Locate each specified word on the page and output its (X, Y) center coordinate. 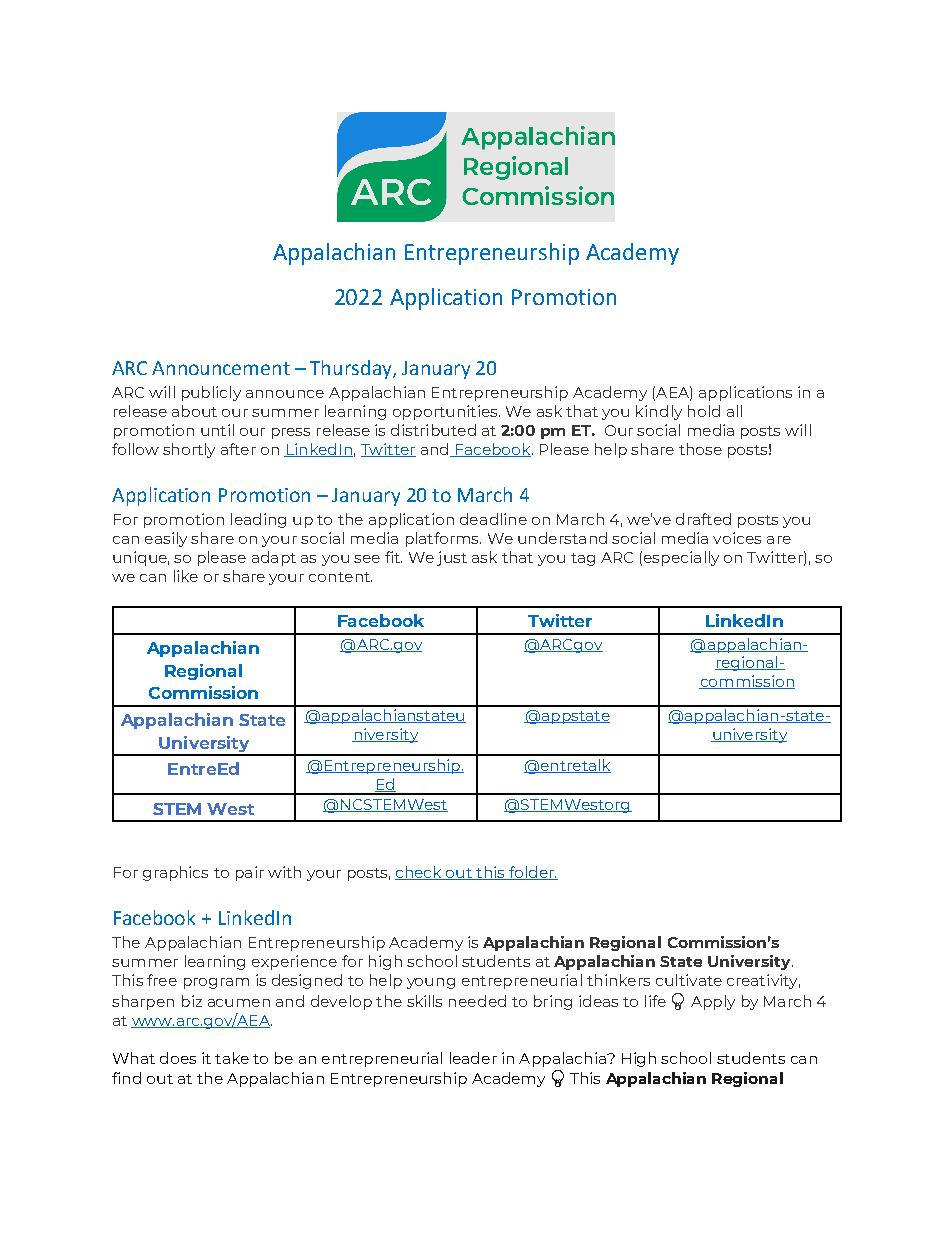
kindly (659, 412)
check (419, 873)
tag (583, 559)
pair (250, 873)
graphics (175, 873)
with (284, 872)
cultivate (689, 980)
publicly (211, 393)
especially (681, 558)
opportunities (446, 412)
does (178, 1058)
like (186, 576)
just (452, 558)
